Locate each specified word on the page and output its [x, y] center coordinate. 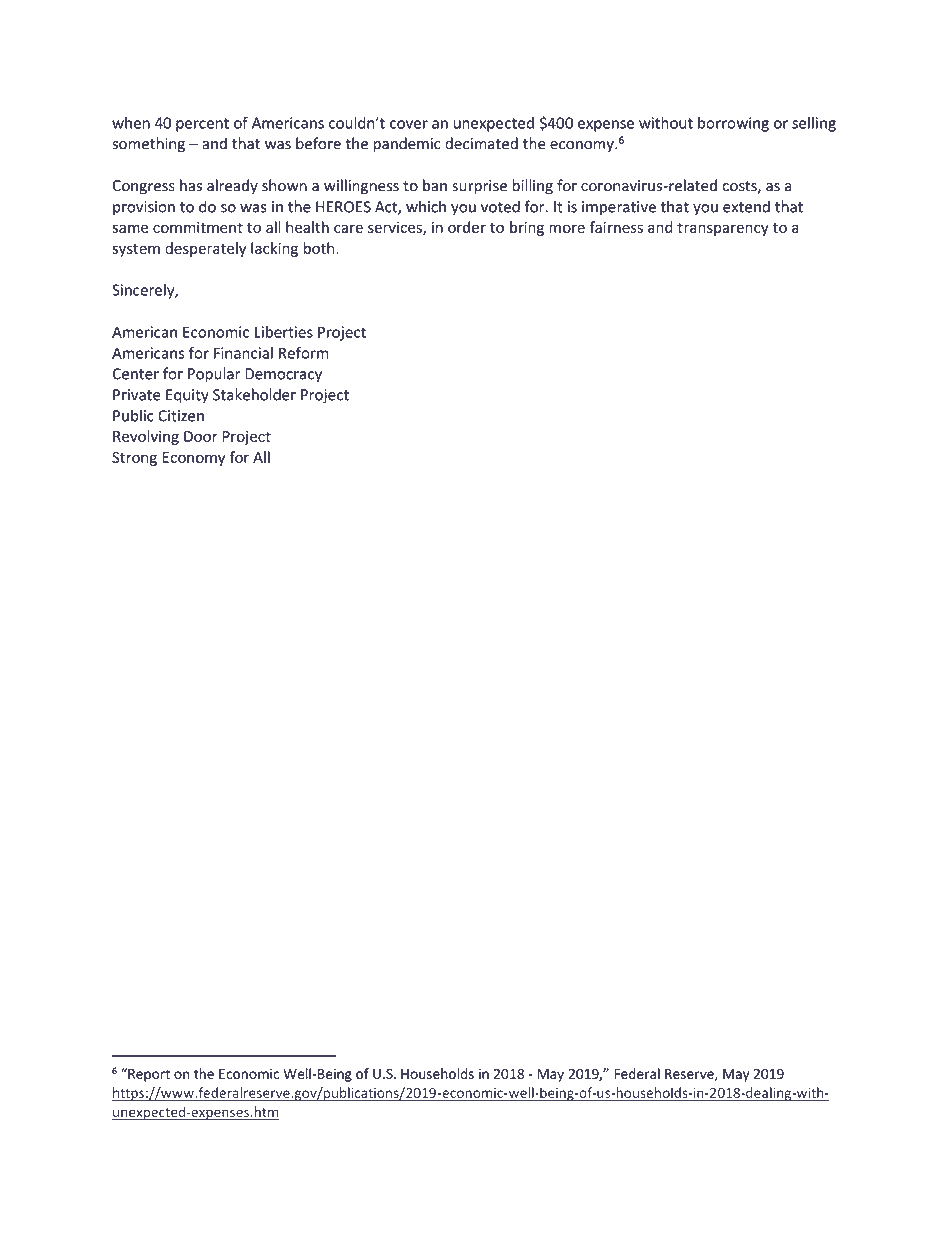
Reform [304, 353]
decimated [481, 143]
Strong [134, 459]
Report [148, 1075]
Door [201, 436]
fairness [616, 227]
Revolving [146, 437]
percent [202, 125]
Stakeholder [254, 394]
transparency [723, 229]
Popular [214, 375]
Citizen [181, 416]
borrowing [733, 124]
